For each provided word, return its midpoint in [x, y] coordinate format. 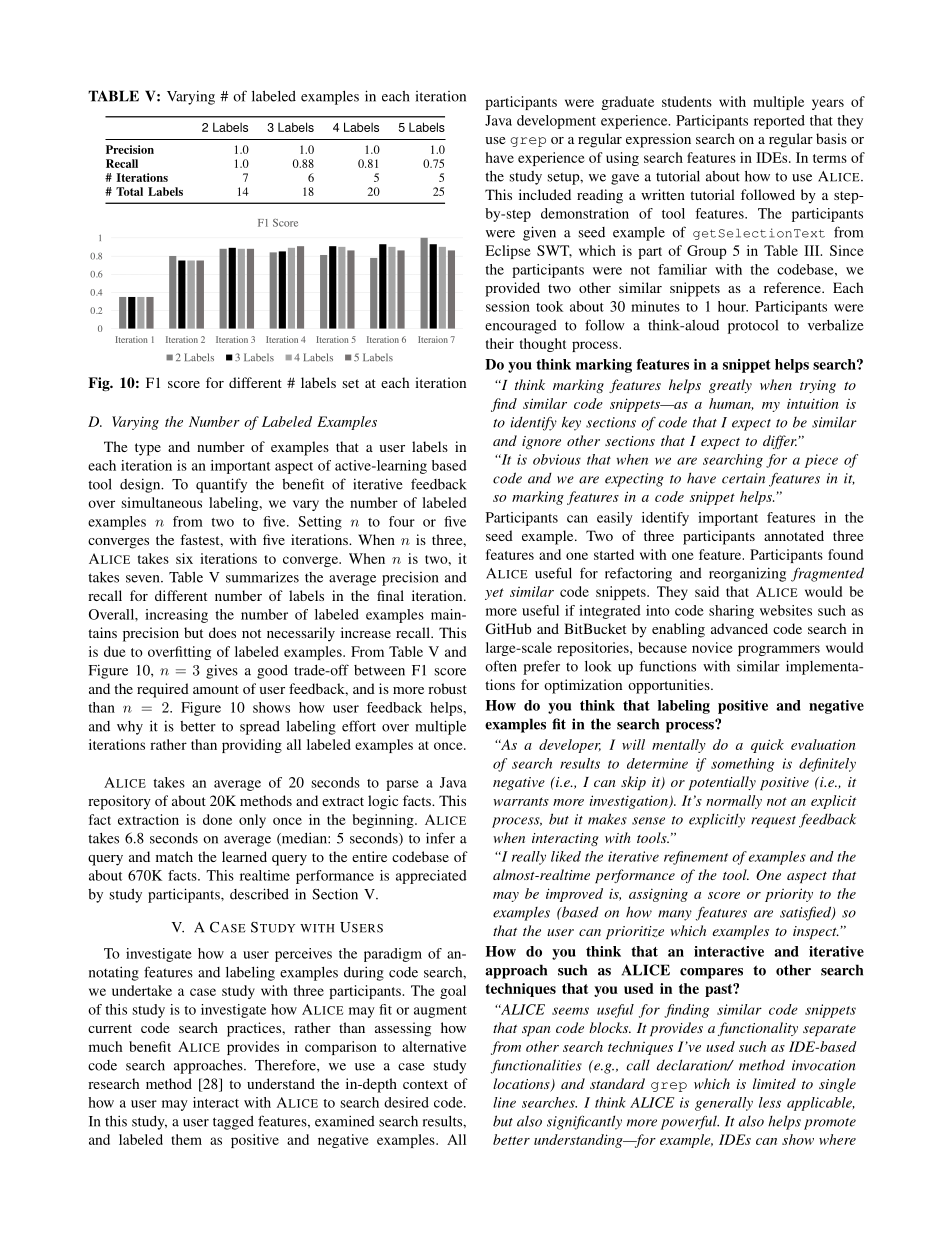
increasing [176, 616]
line [504, 1102]
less [770, 1102]
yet [494, 594]
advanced [739, 628]
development [556, 122]
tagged [233, 1123]
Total [129, 191]
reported [779, 122]
